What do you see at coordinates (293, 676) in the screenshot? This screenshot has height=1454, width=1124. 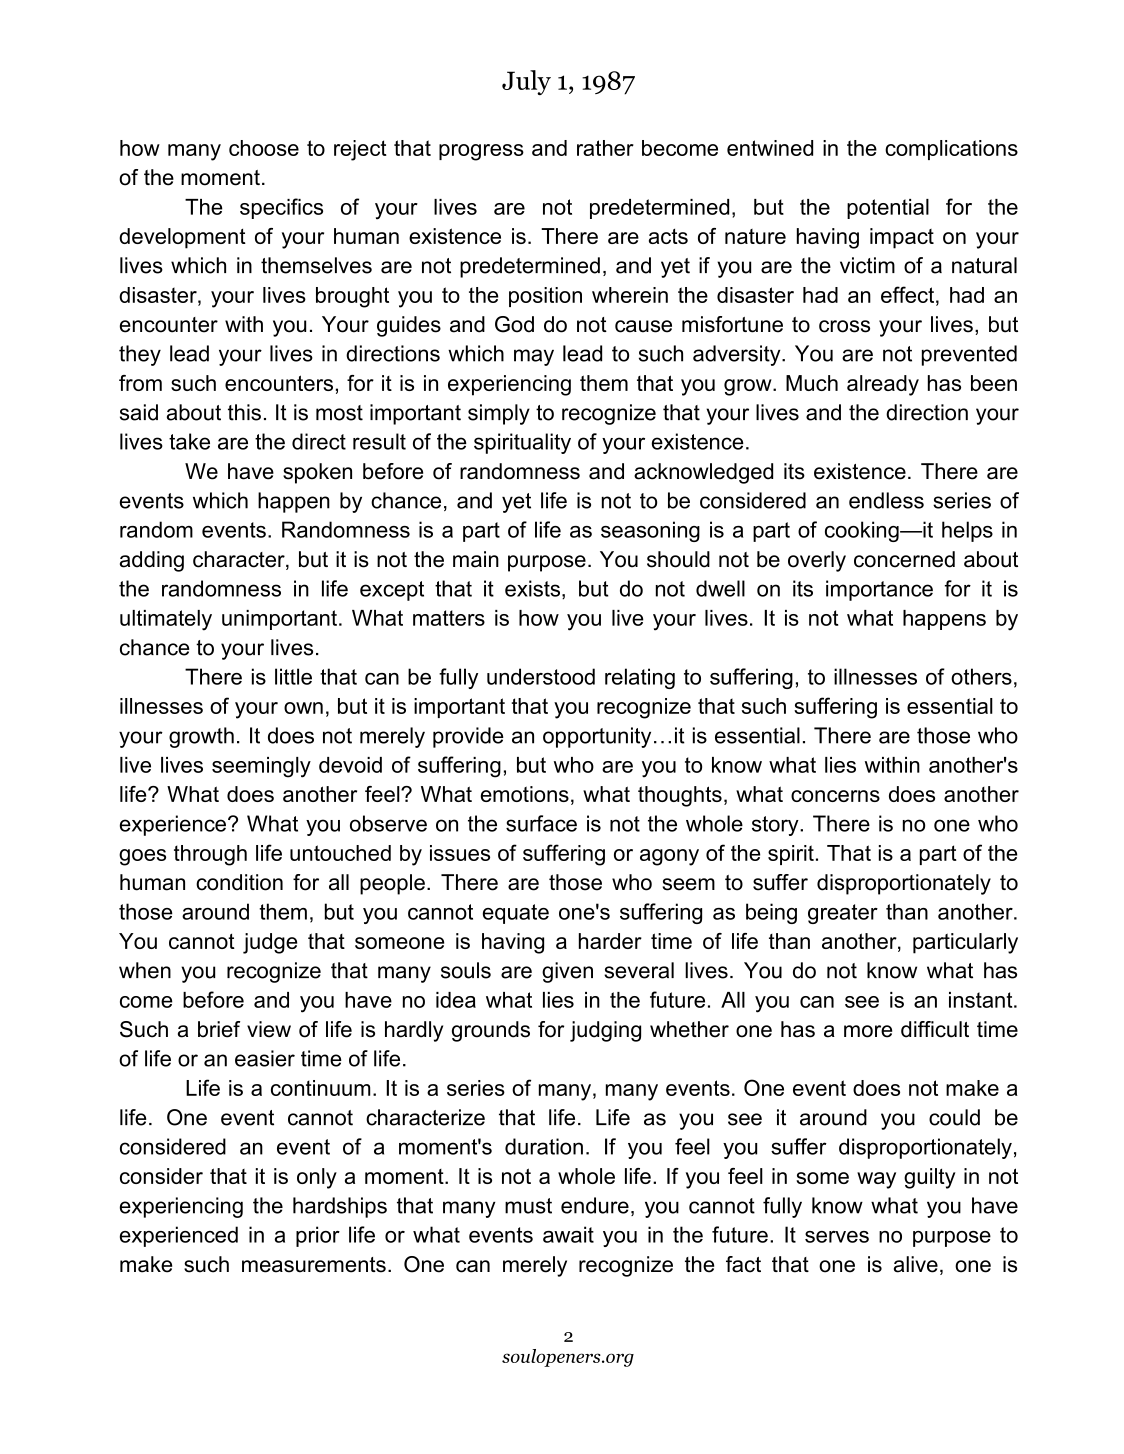 I see `little` at bounding box center [293, 676].
